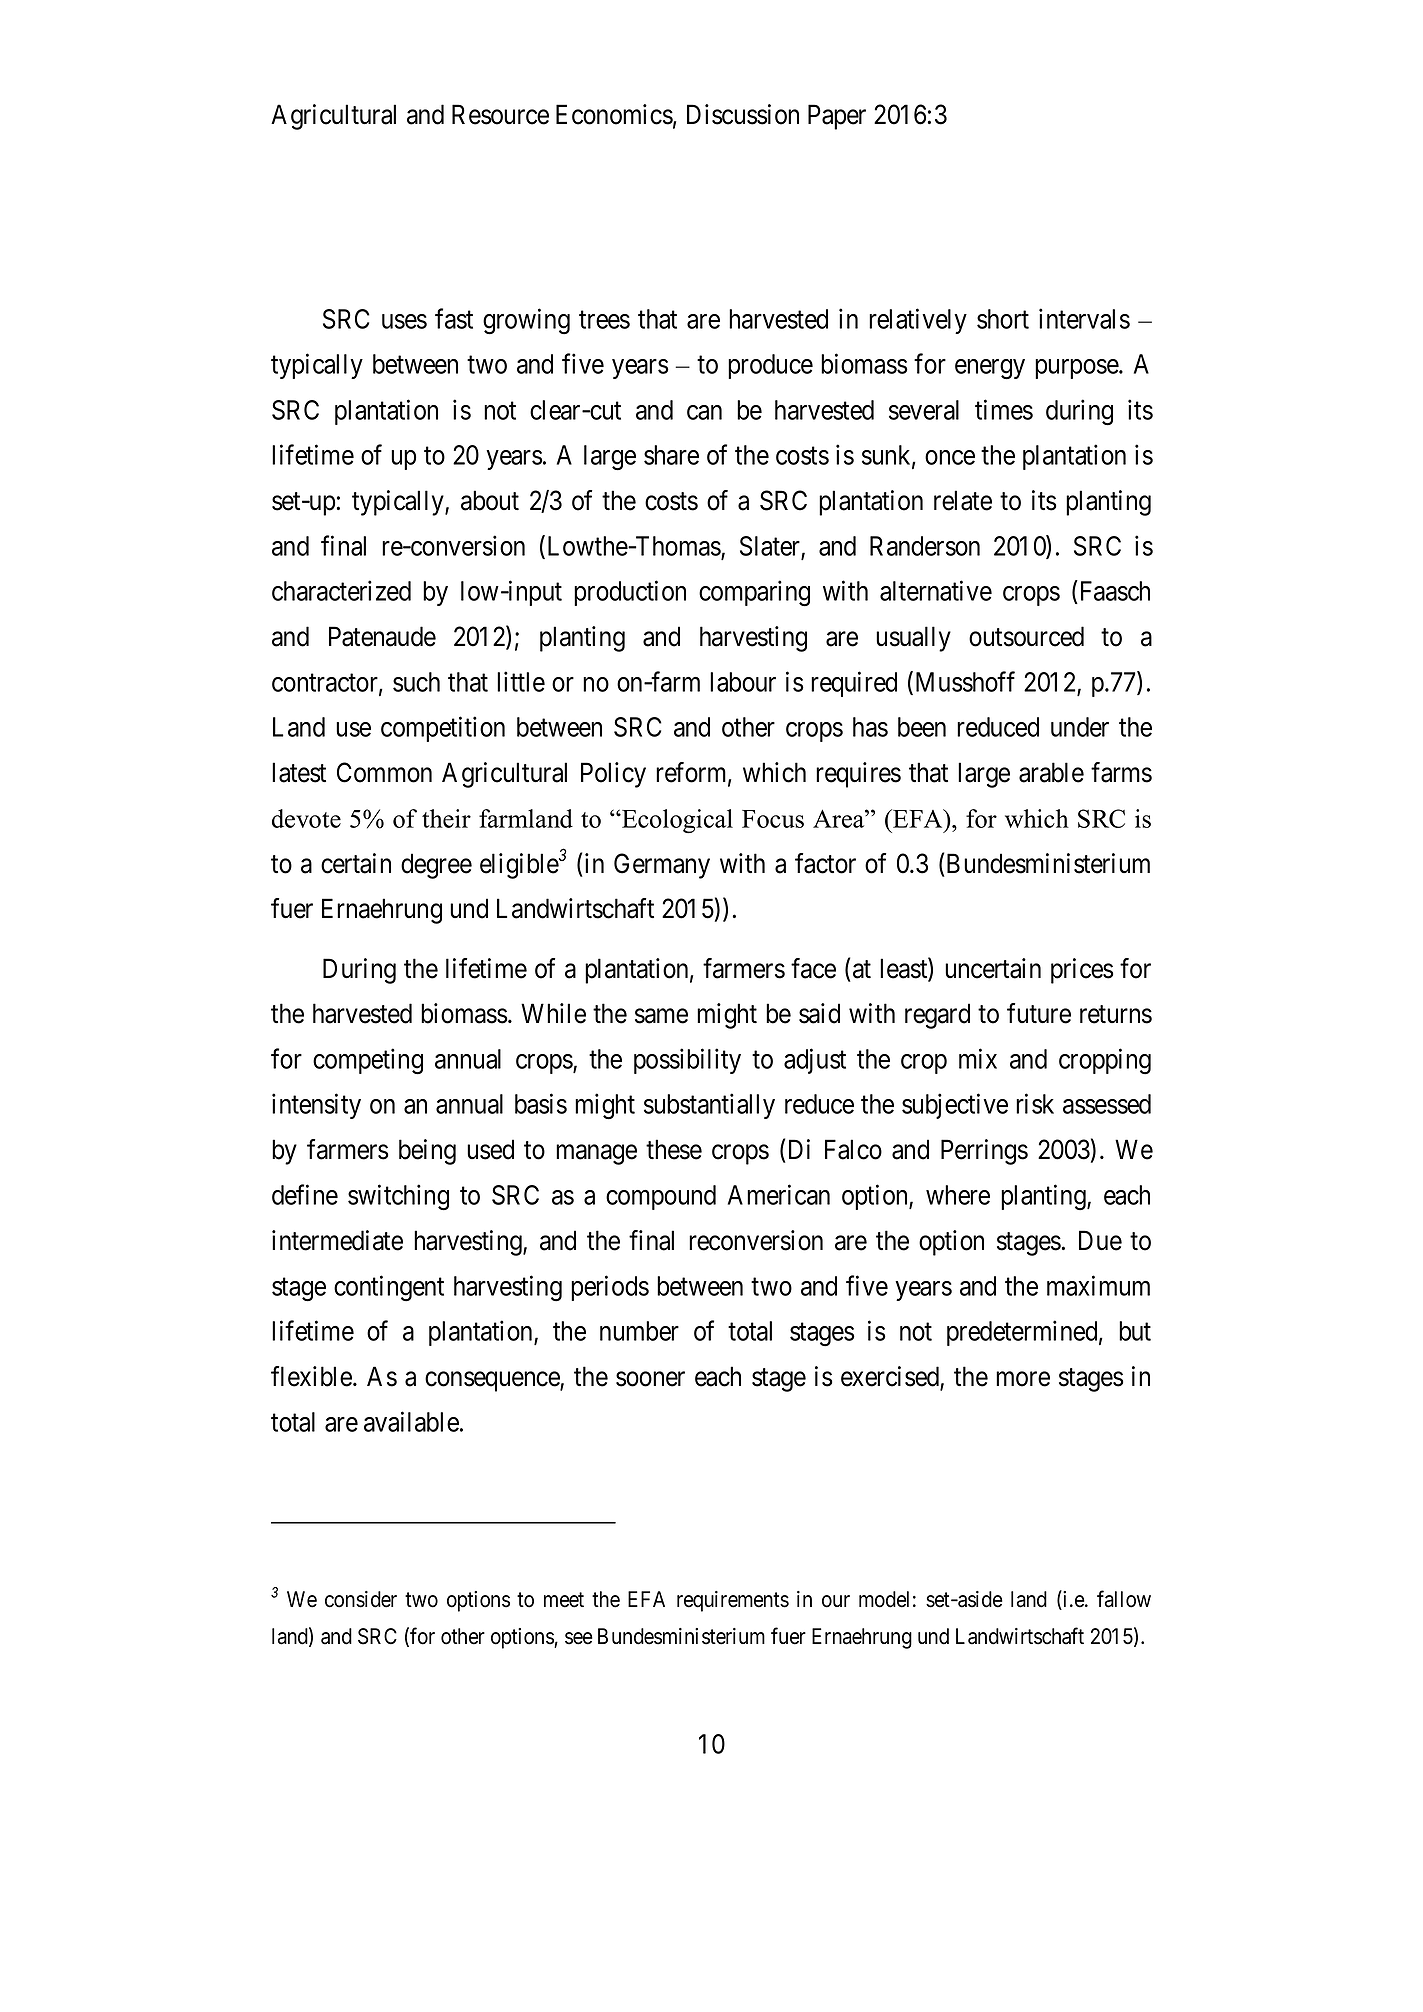  I want to click on Discussion, so click(743, 114).
